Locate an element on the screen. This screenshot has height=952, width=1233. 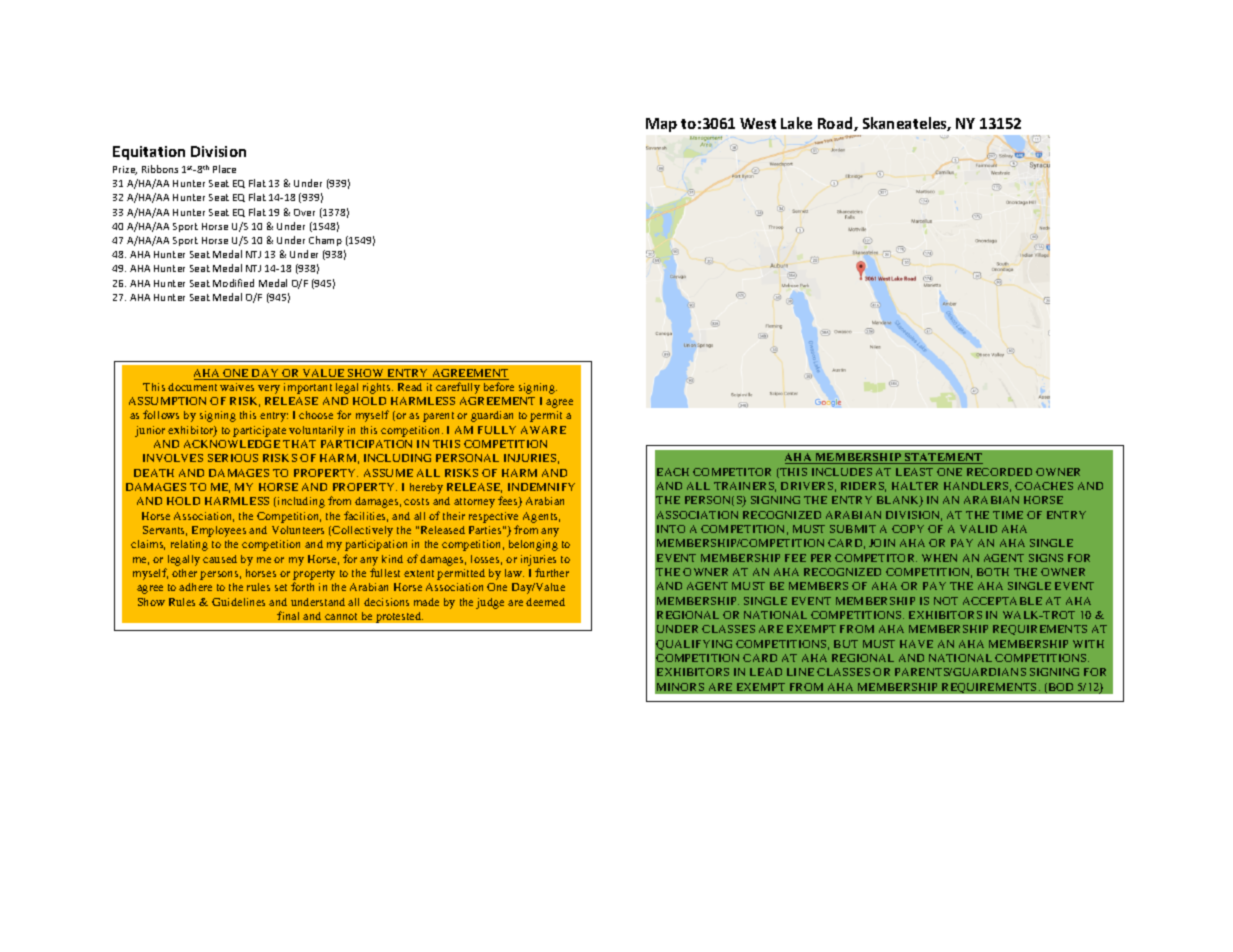
Champ is located at coordinates (325, 241).
